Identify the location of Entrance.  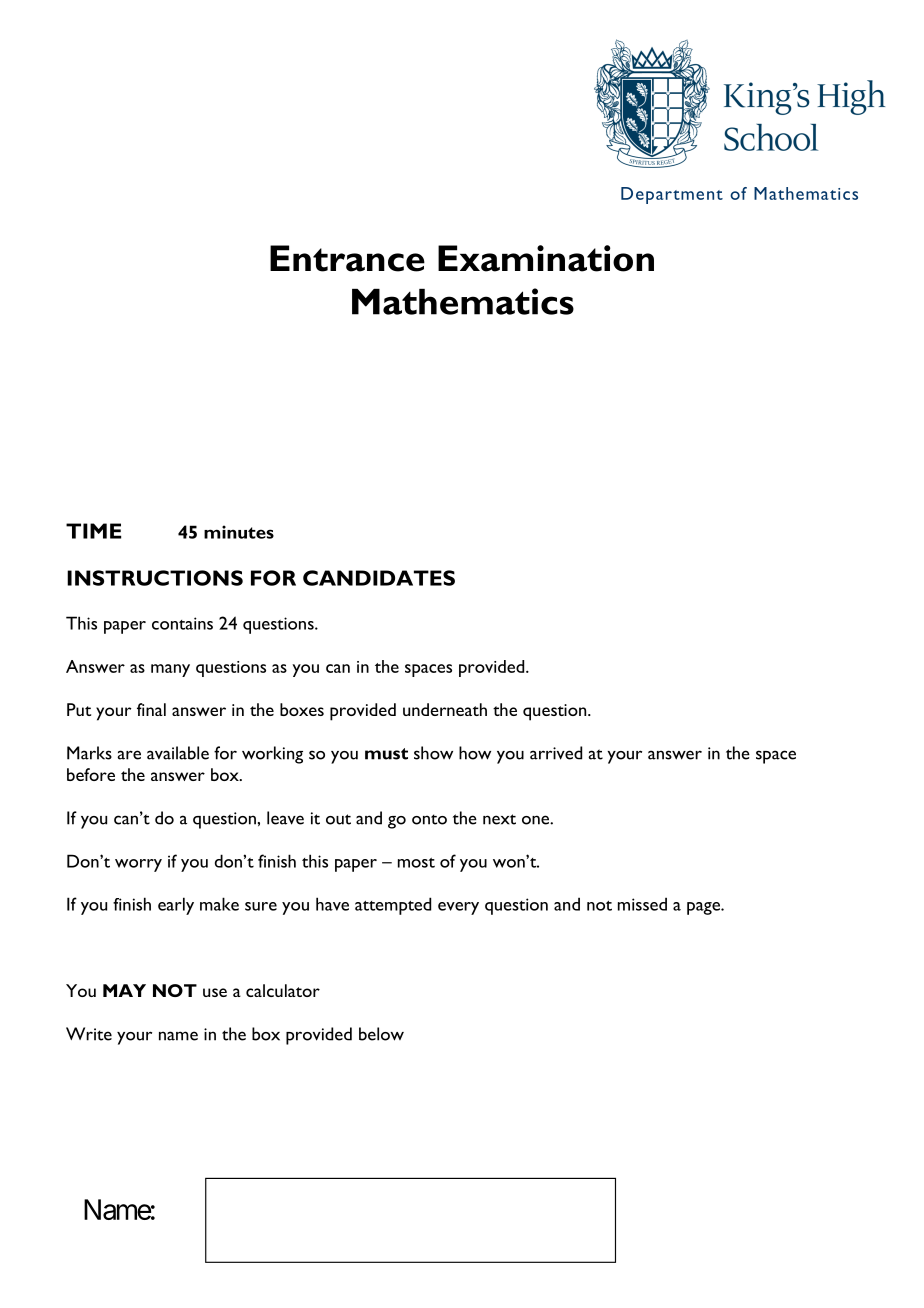
(347, 258).
